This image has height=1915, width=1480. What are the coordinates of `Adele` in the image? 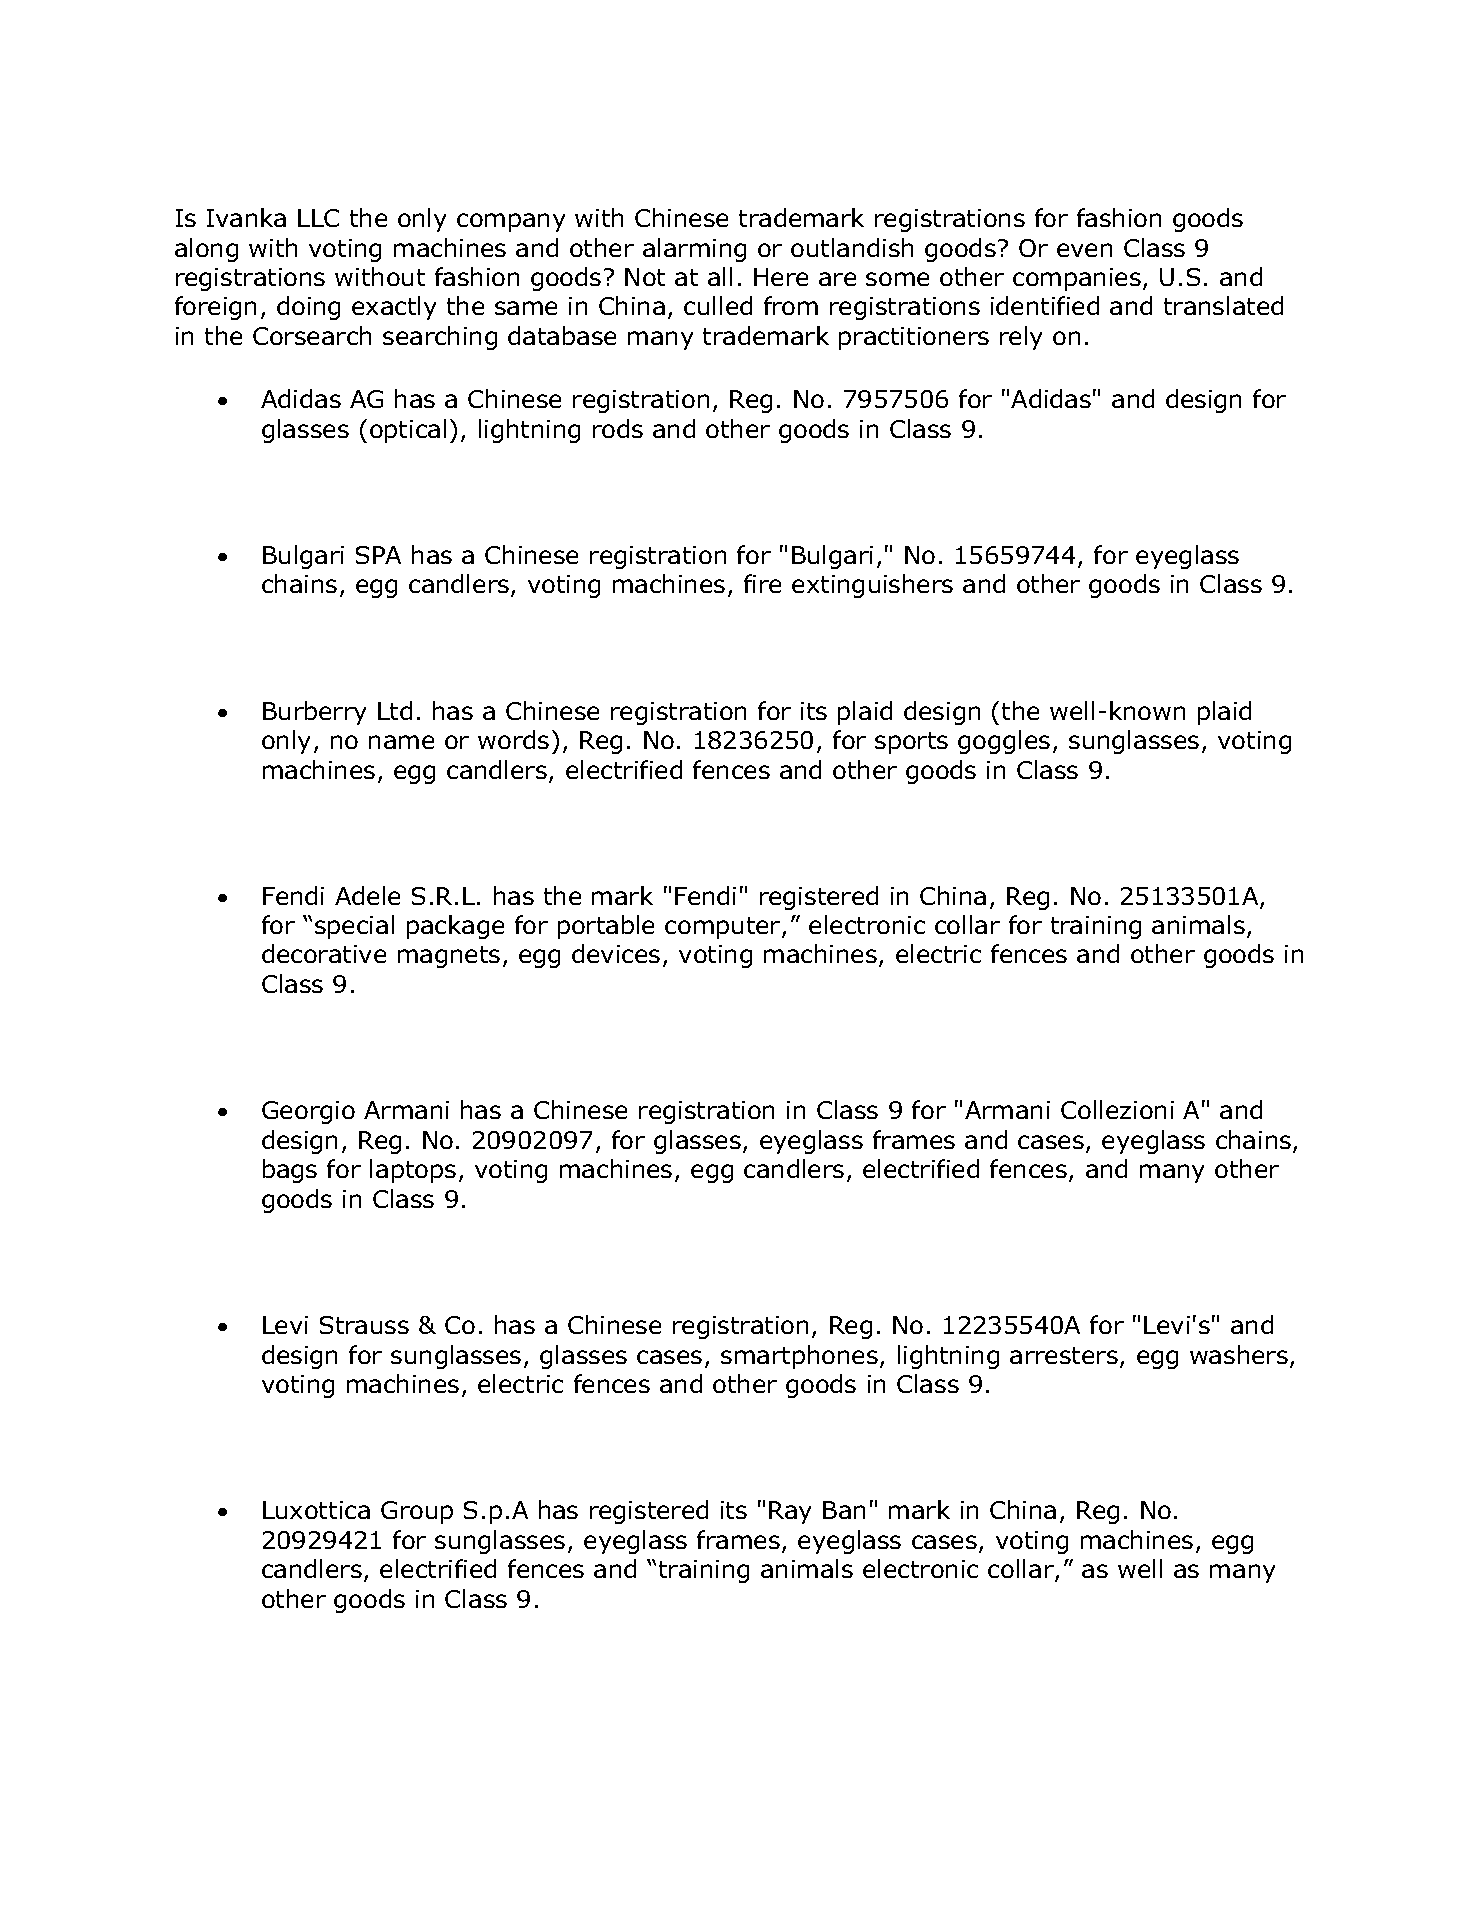 It's located at (367, 895).
